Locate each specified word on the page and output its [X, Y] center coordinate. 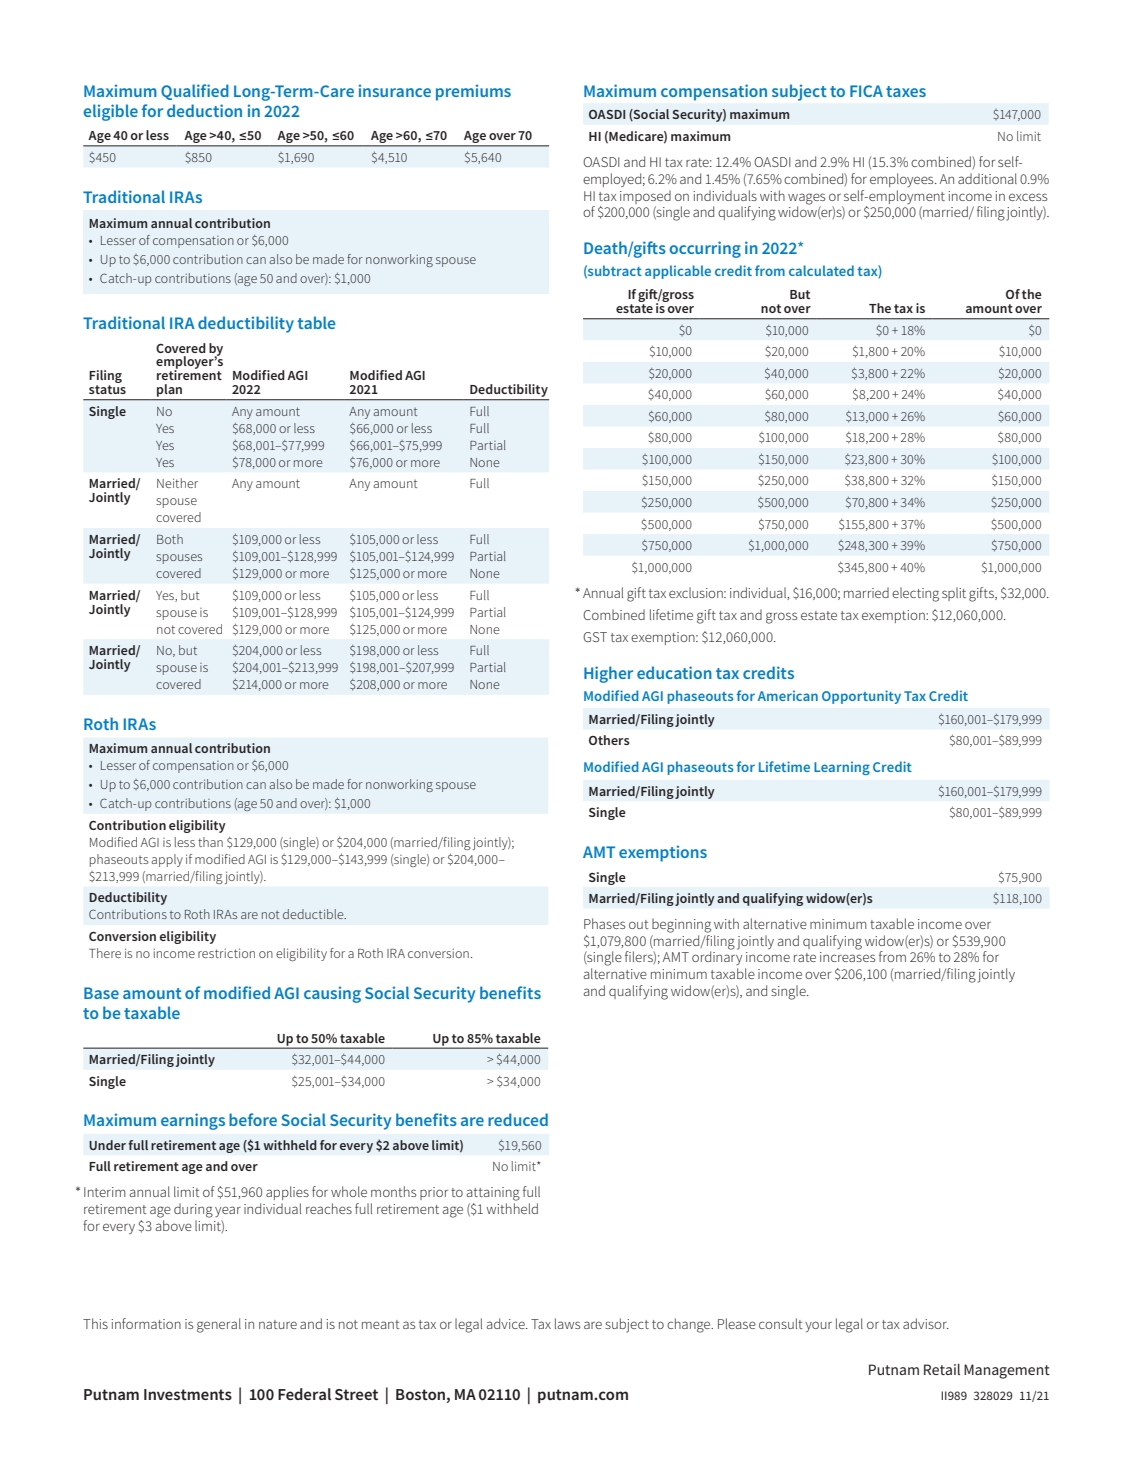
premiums [473, 92]
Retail [942, 1369]
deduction [204, 110]
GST [595, 637]
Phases [604, 923]
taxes [906, 91]
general [219, 1325]
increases [847, 957]
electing [915, 594]
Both [170, 539]
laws [567, 1323]
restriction [226, 953]
